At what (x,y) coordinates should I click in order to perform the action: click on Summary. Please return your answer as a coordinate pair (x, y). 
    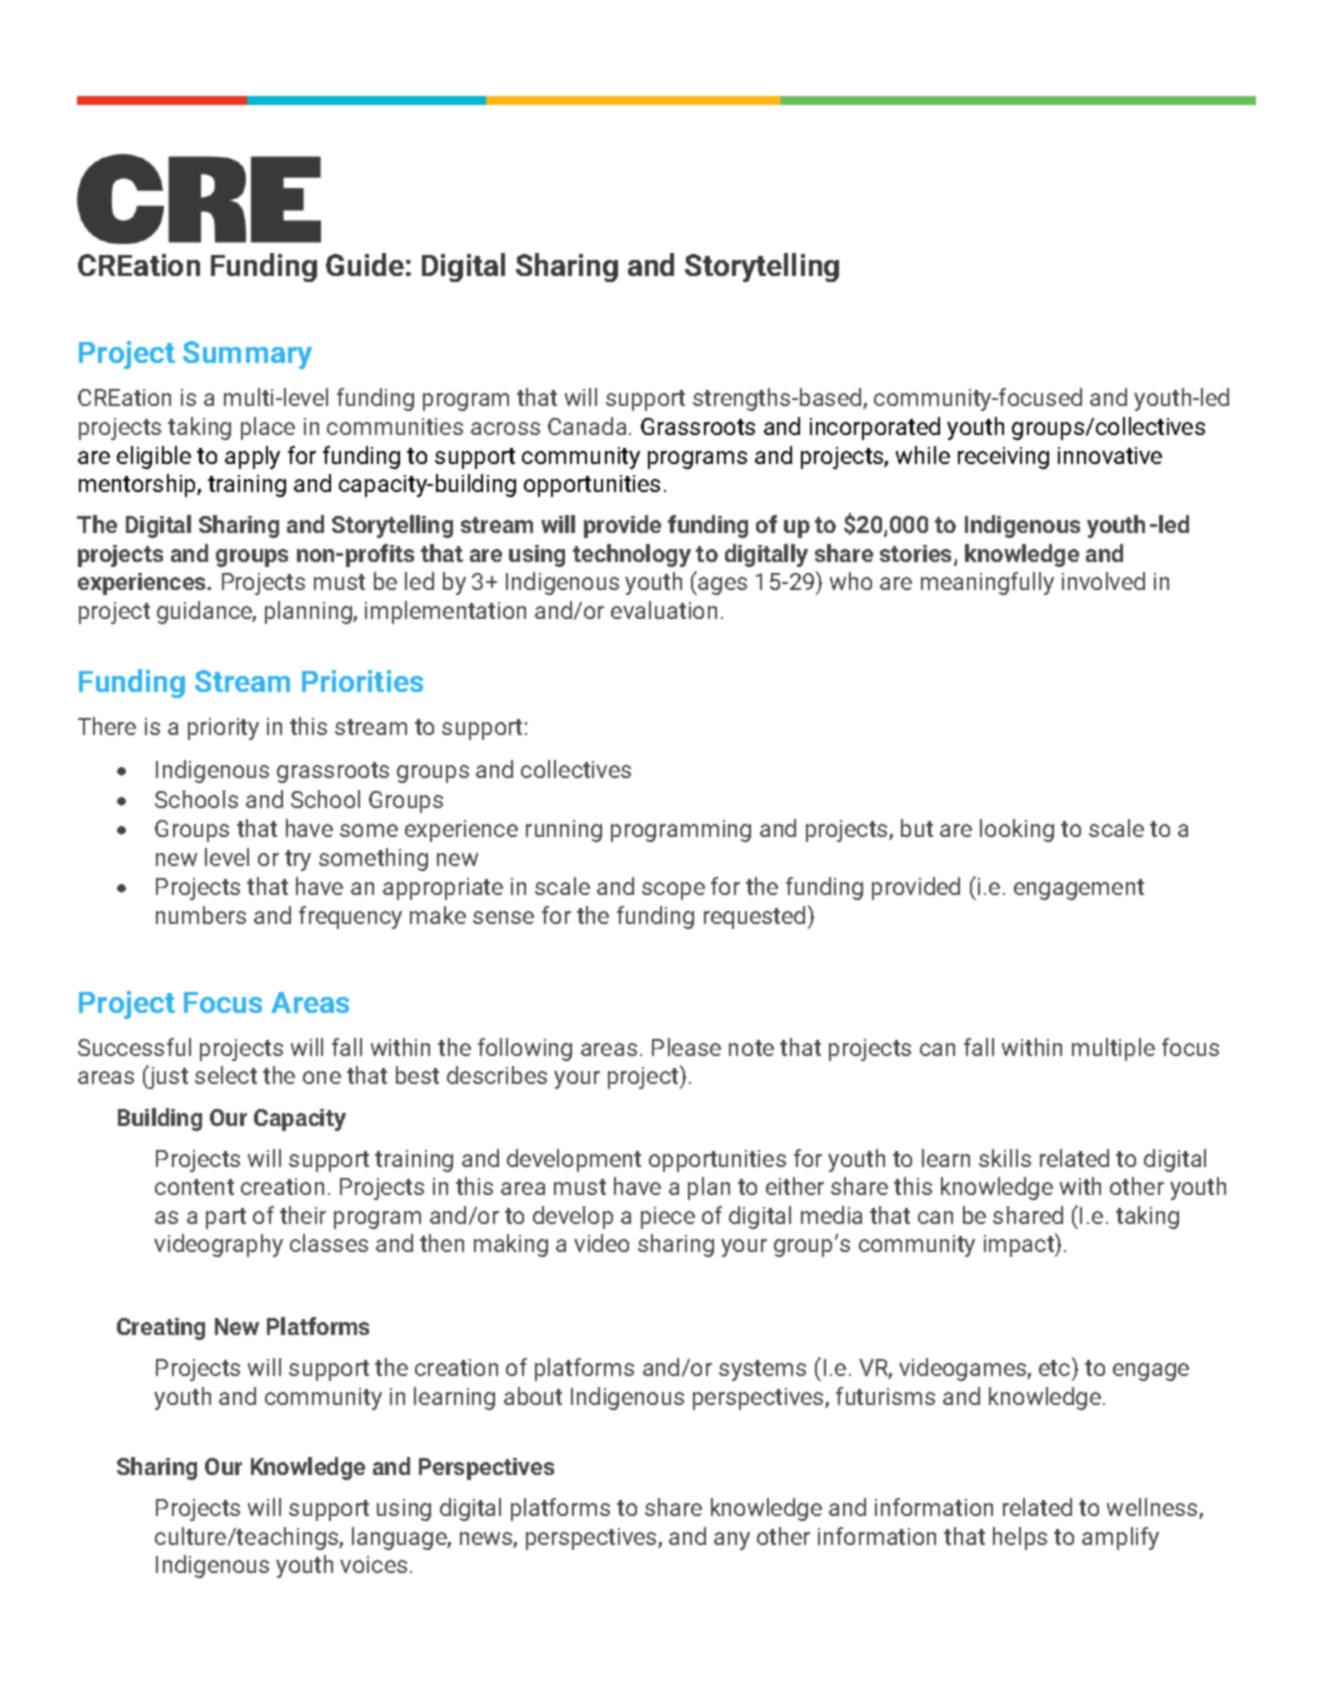
    Looking at the image, I should click on (247, 355).
